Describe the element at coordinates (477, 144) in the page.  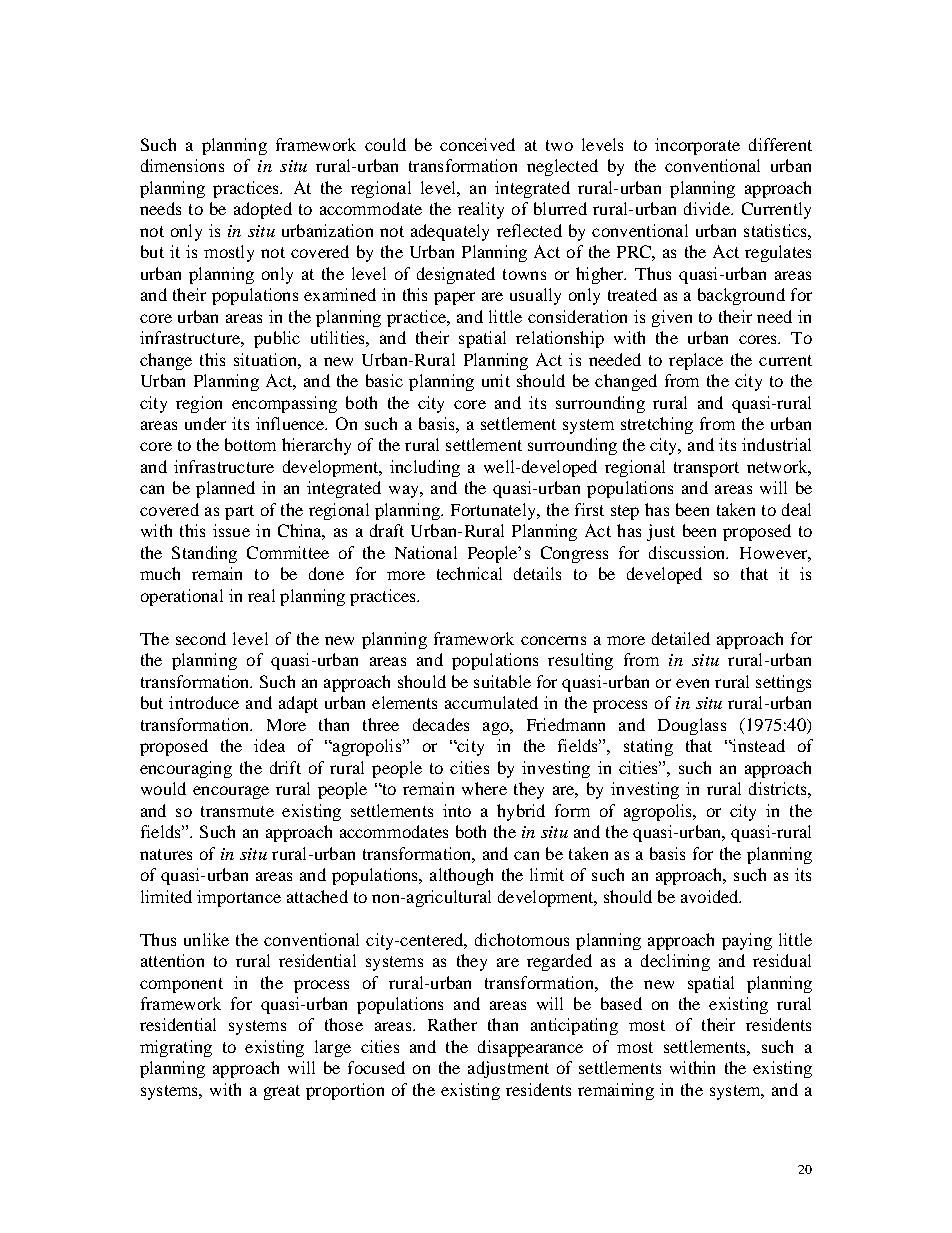
I see `conceived` at that location.
